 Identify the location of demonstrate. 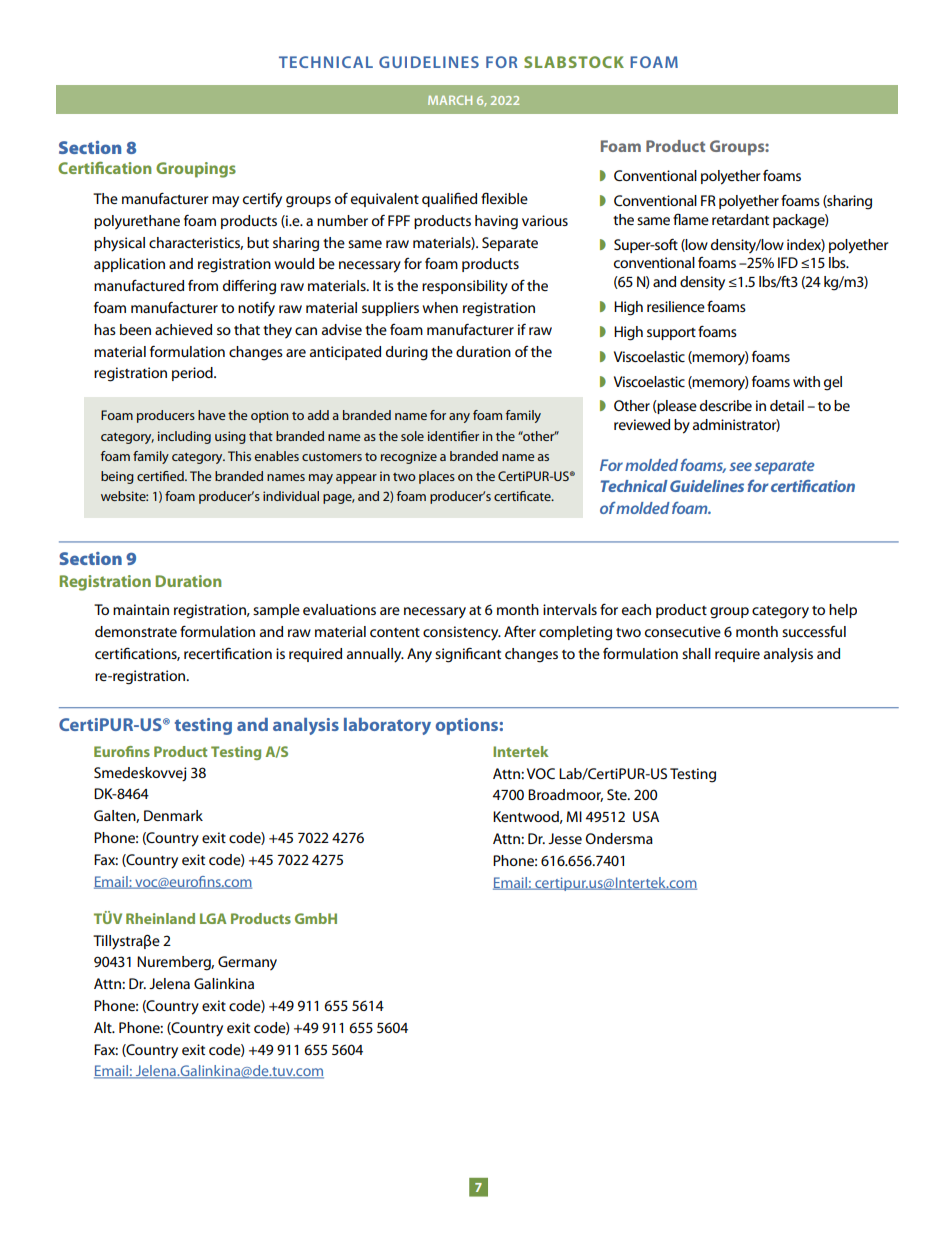
(136, 631).
